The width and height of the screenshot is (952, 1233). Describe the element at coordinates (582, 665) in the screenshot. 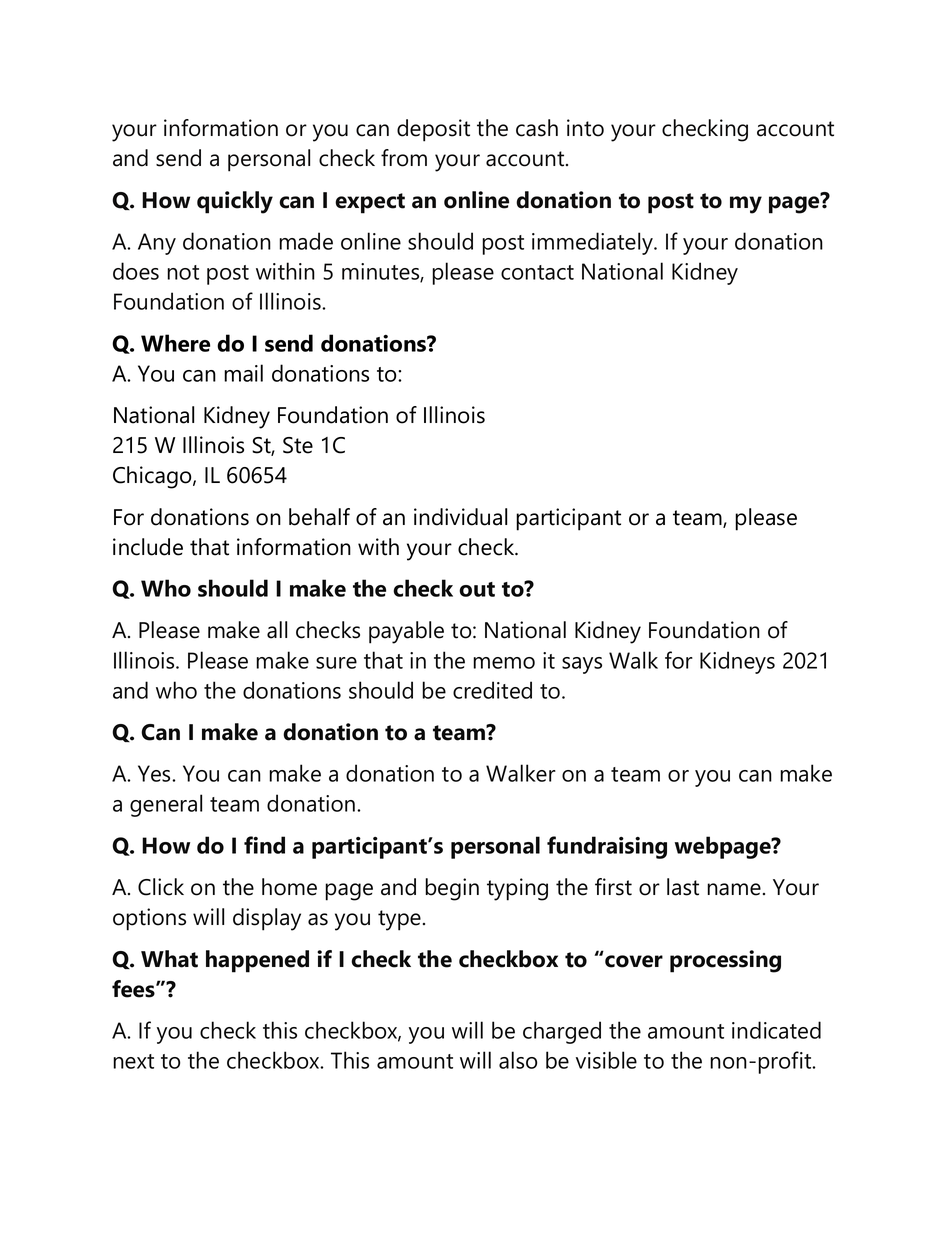

I see `says` at that location.
